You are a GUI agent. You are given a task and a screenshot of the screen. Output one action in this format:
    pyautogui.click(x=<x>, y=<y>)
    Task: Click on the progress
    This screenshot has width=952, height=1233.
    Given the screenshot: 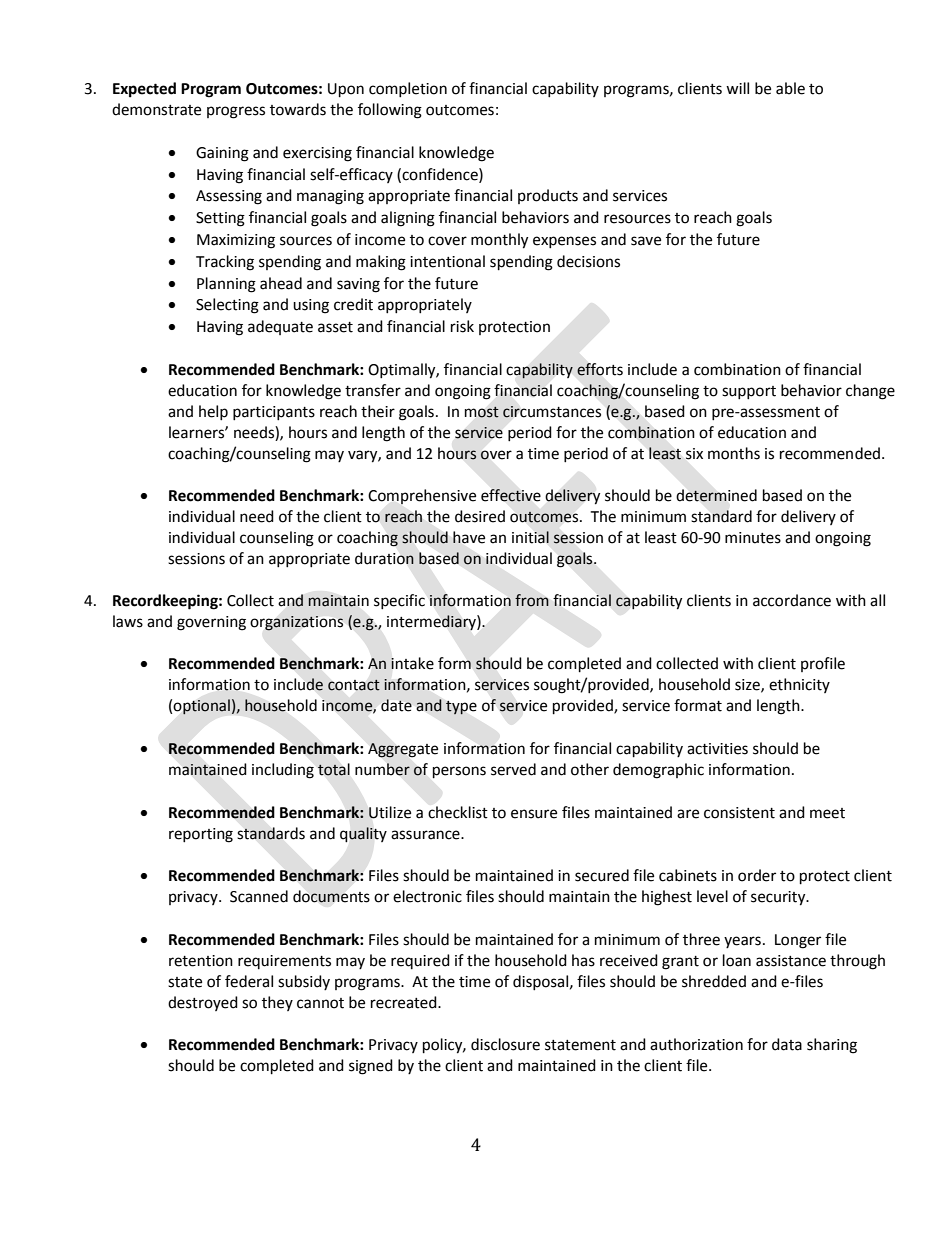 What is the action you would take?
    pyautogui.click(x=236, y=112)
